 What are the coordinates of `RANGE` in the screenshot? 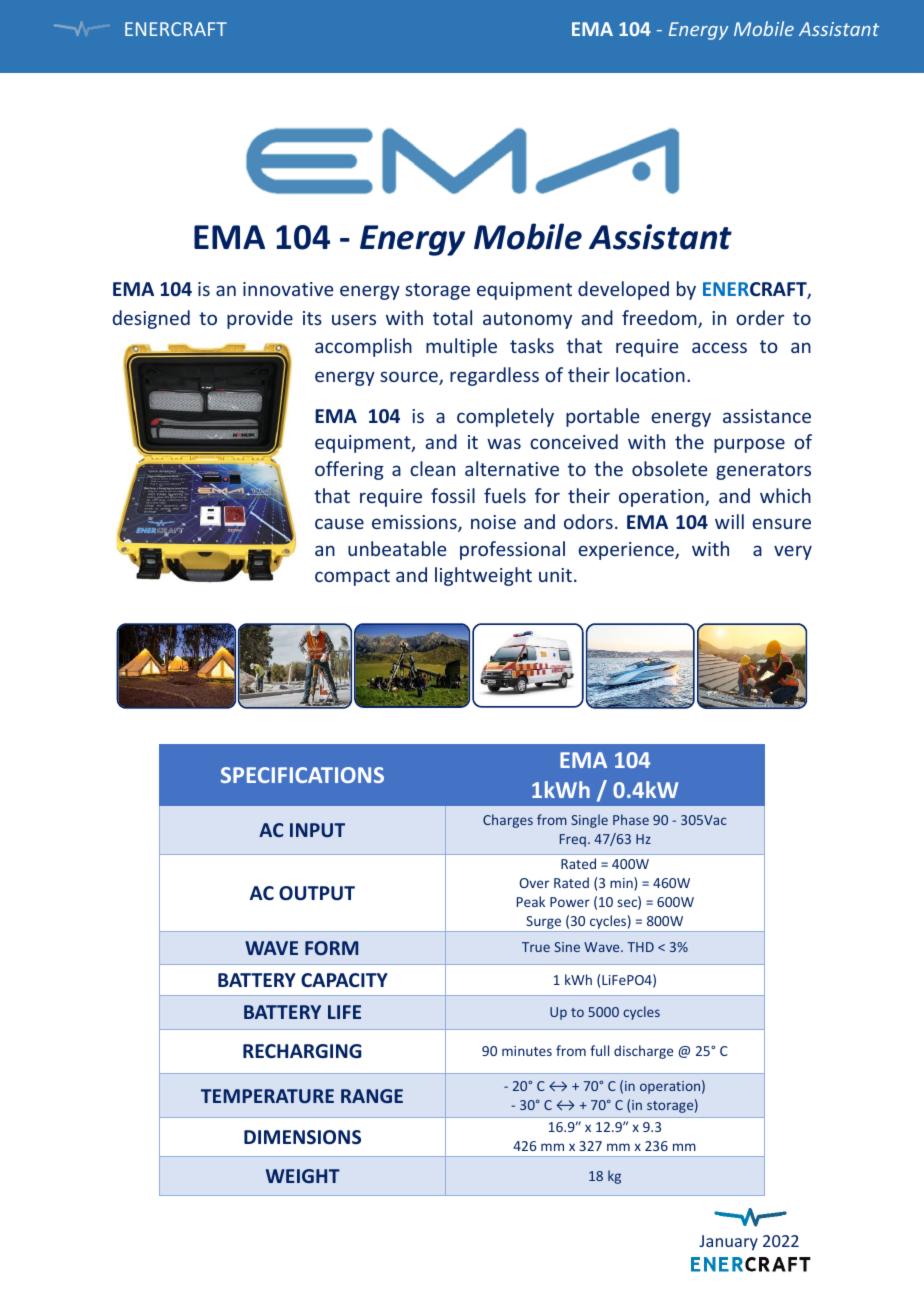 It's located at (372, 1096).
